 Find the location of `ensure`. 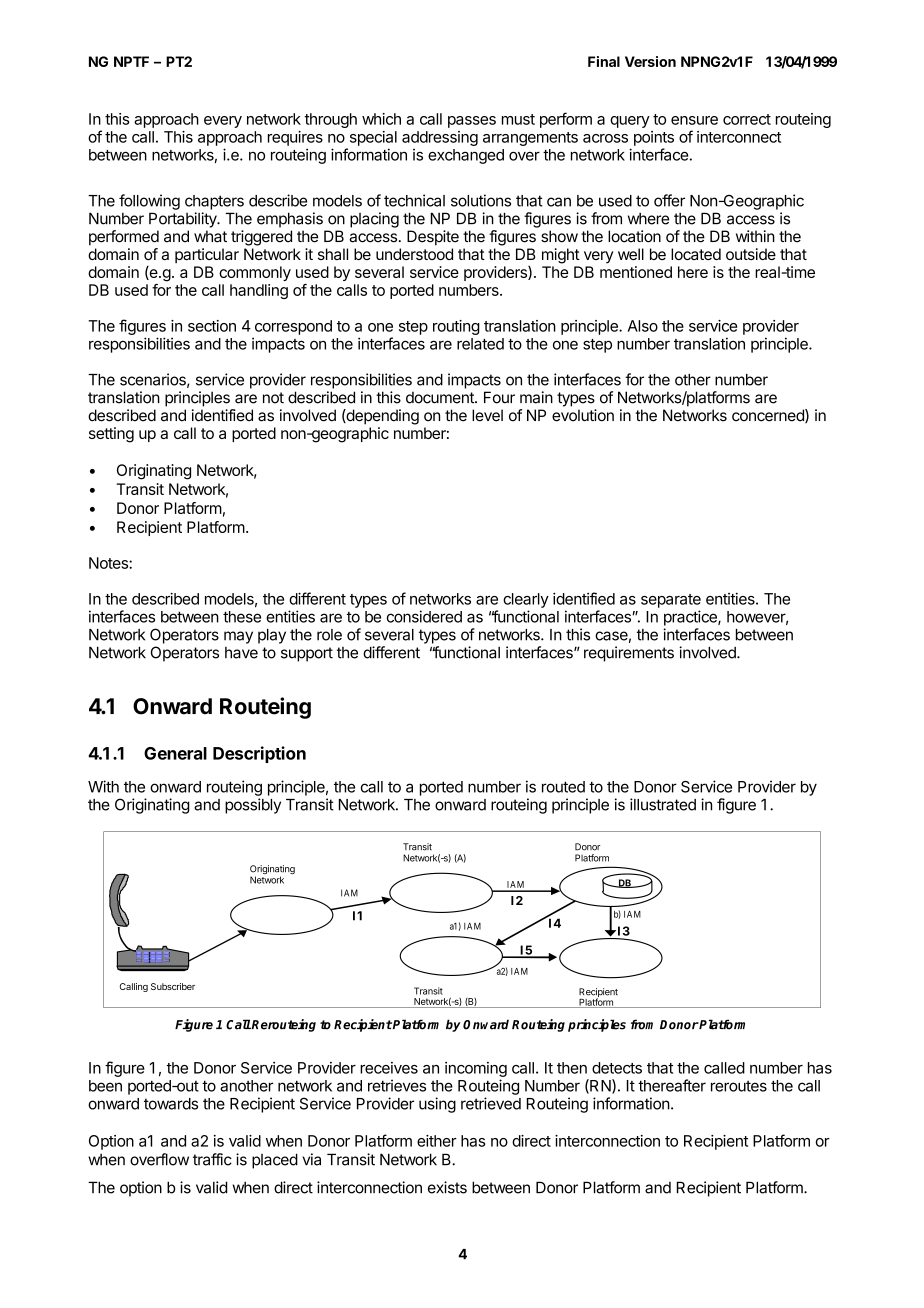

ensure is located at coordinates (694, 120).
